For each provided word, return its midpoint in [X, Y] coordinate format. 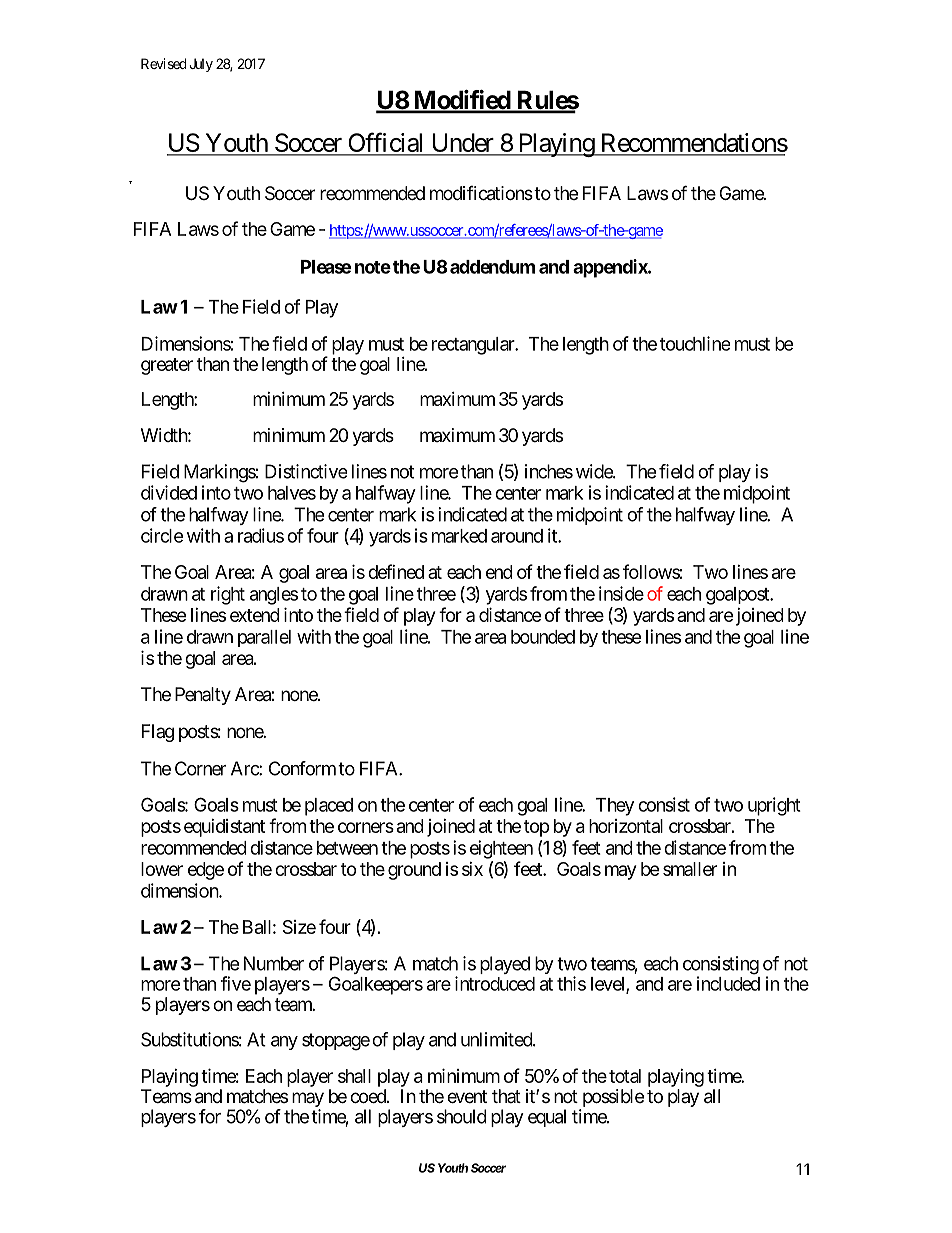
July [201, 65]
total [625, 1076]
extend [255, 615]
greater [167, 366]
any [284, 1043]
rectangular [474, 346]
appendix [611, 268]
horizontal [626, 826]
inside [621, 593]
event [467, 1096]
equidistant [224, 828]
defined [396, 571]
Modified [461, 101]
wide [595, 471]
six [472, 869]
